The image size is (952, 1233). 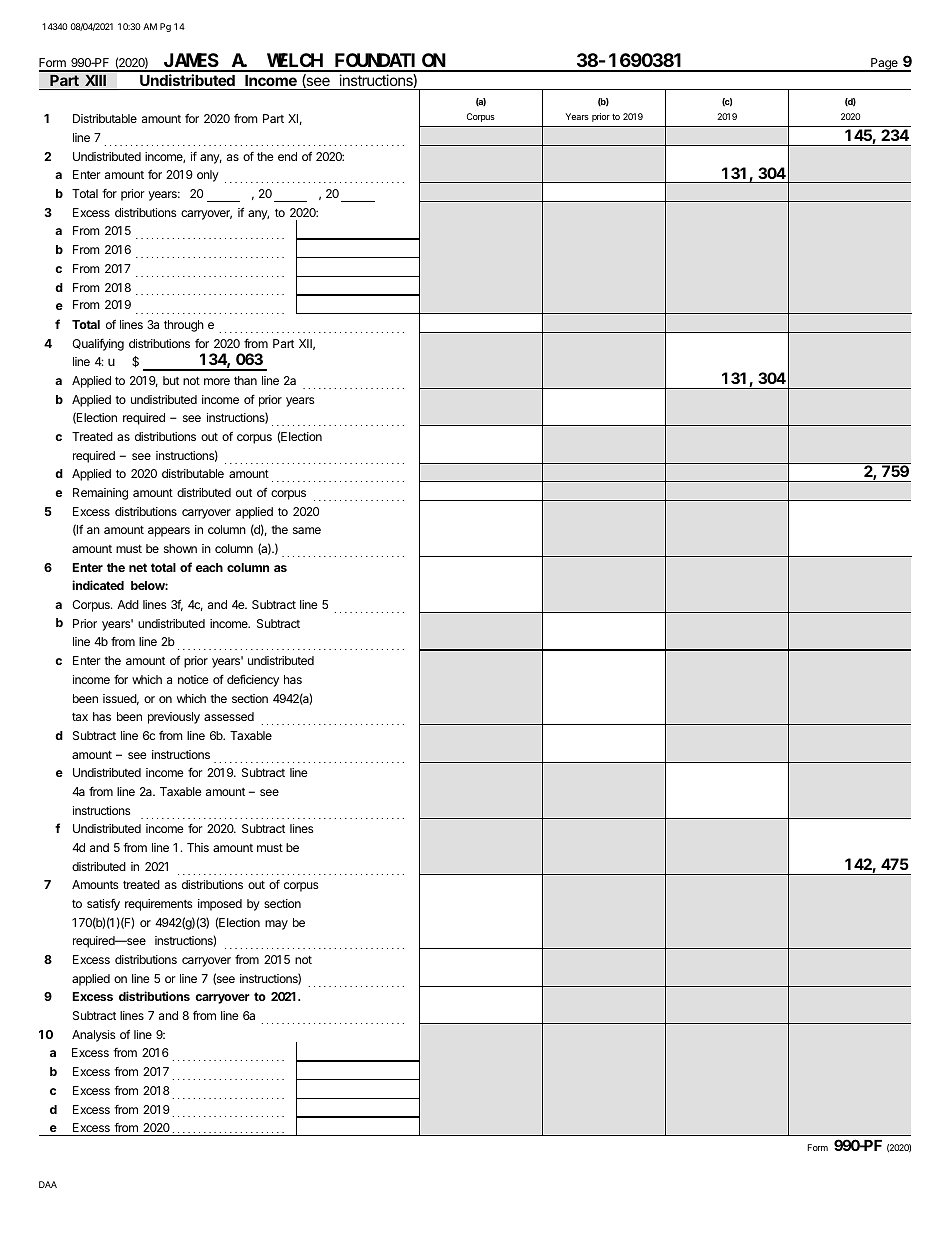 I want to click on imposed, so click(x=220, y=905).
